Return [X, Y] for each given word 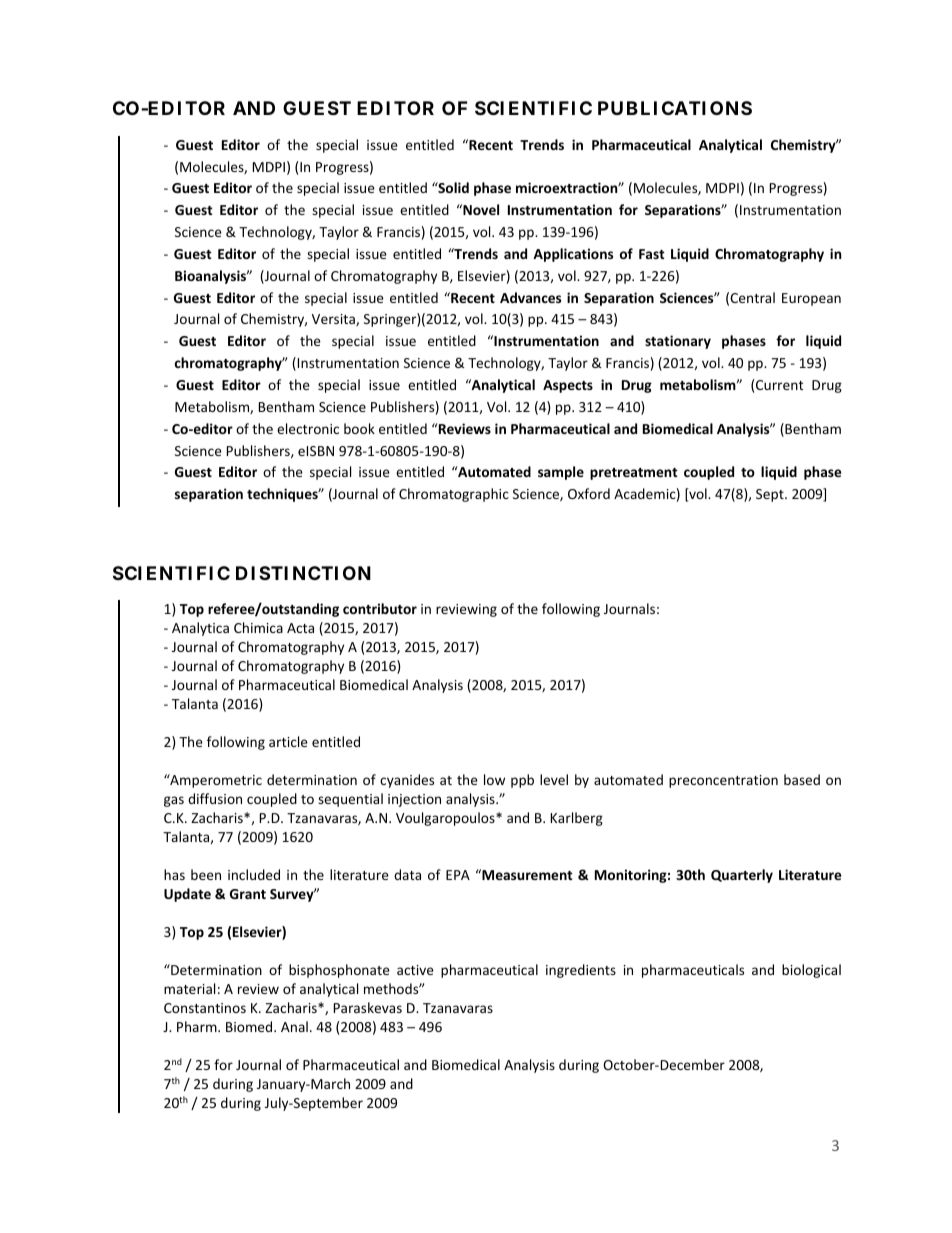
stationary [678, 342]
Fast [652, 254]
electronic [308, 428]
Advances [530, 297]
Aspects [568, 386]
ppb [522, 781]
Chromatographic [454, 495]
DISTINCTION [303, 573]
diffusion [215, 798]
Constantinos [205, 1008]
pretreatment [634, 474]
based [802, 779]
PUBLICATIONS [675, 108]
